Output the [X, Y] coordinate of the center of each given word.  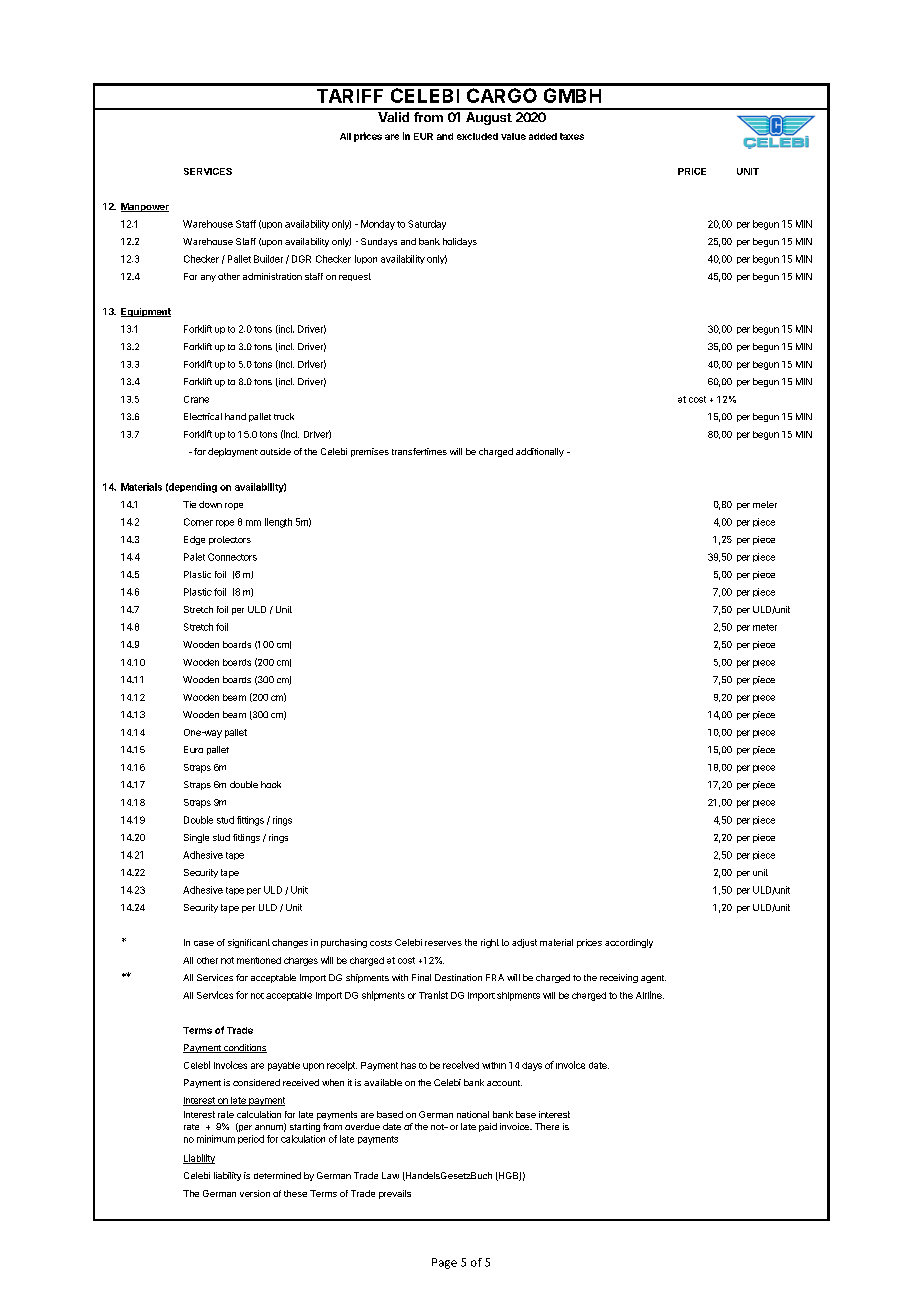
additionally [540, 452]
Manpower [145, 207]
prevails [395, 1194]
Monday [378, 225]
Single [196, 838]
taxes [572, 136]
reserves [443, 943]
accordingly [629, 943]
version [255, 1193]
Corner [198, 522]
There [547, 1126]
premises [370, 452]
